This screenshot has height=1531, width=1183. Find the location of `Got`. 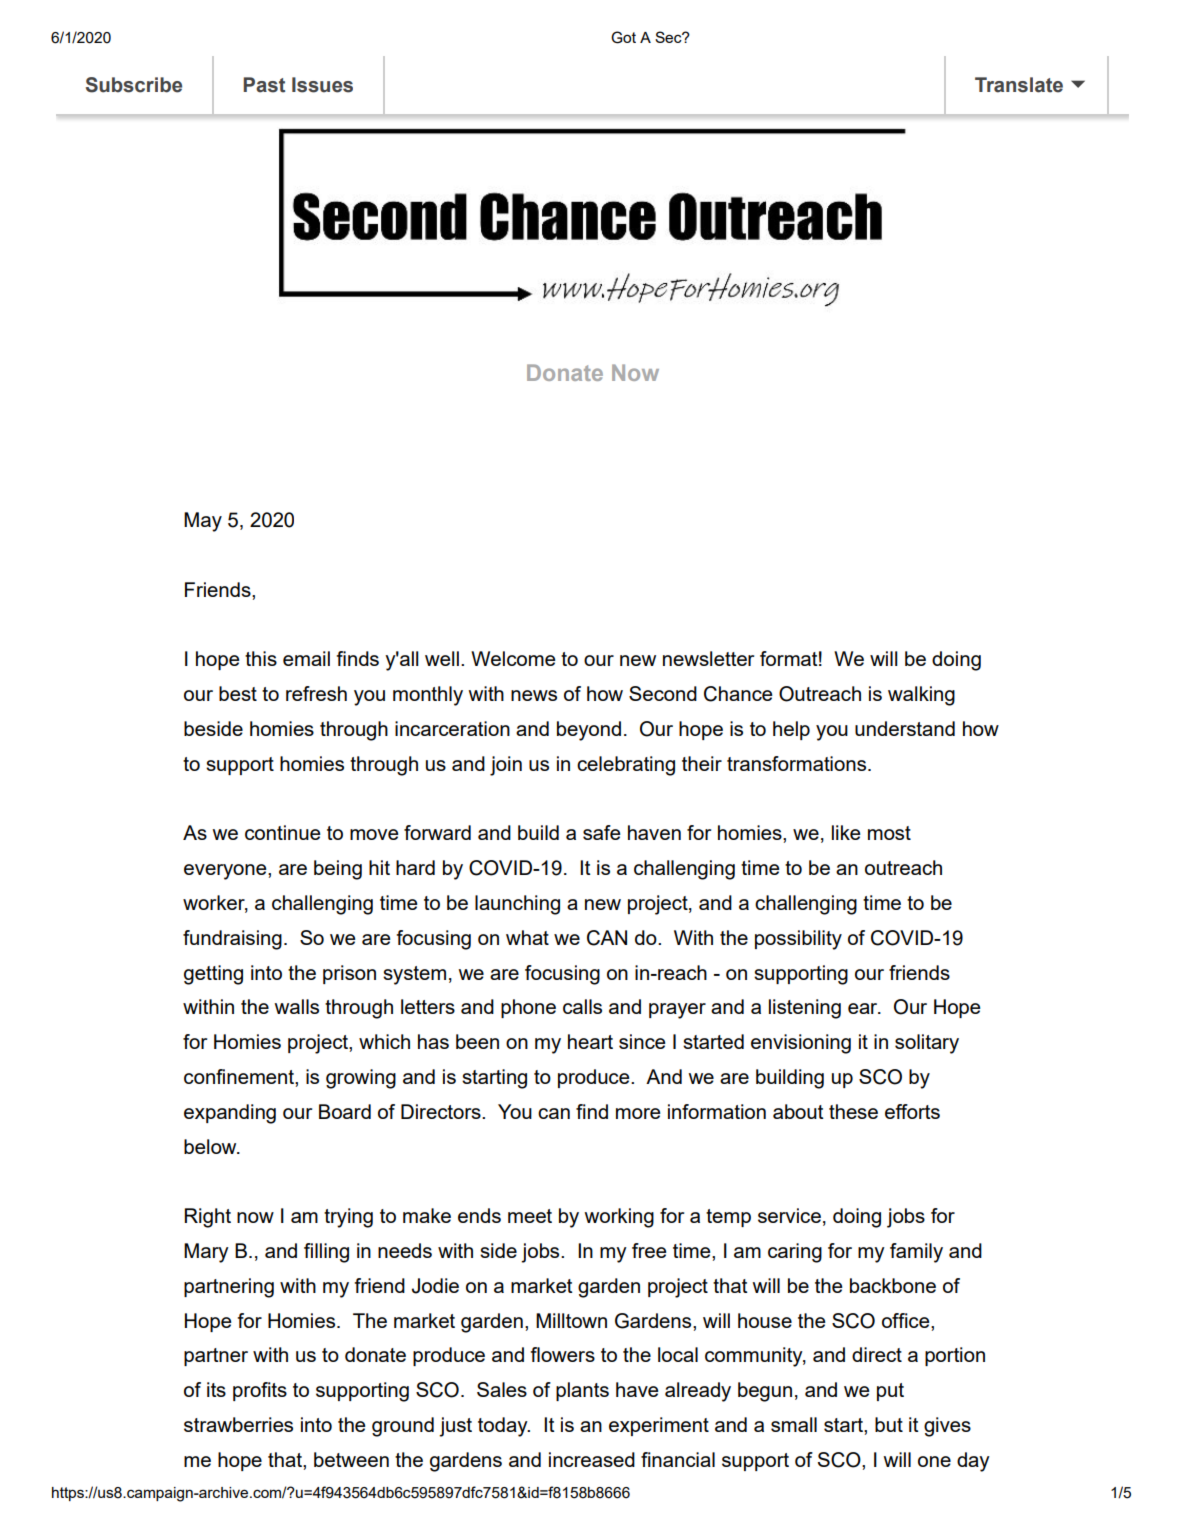

Got is located at coordinates (623, 37).
